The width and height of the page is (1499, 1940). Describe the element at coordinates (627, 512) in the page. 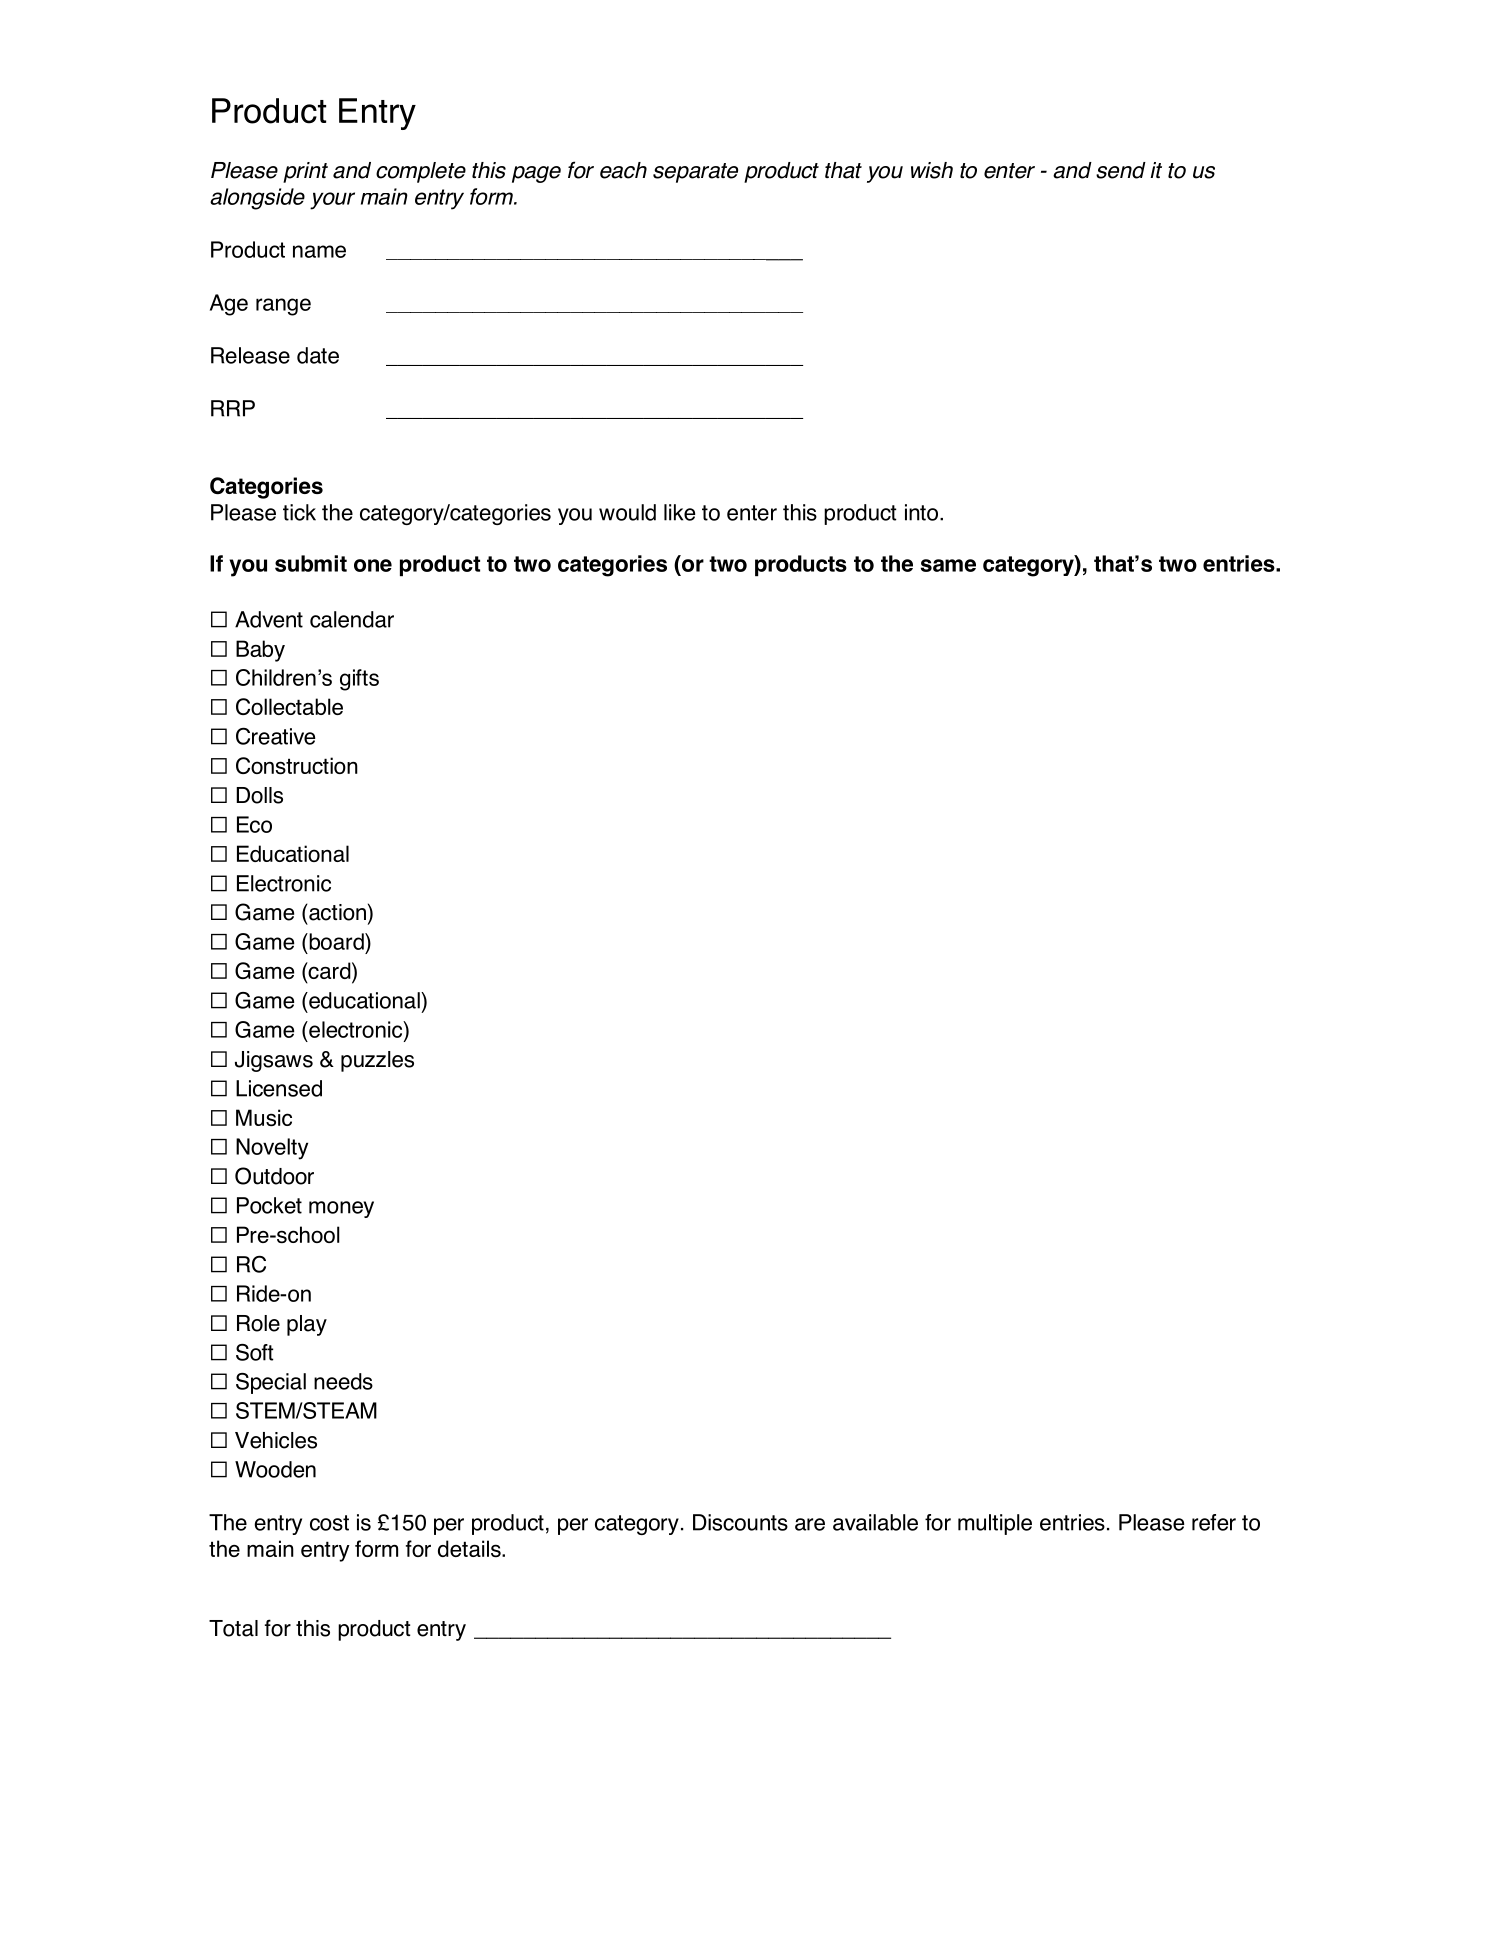

I see `would` at that location.
